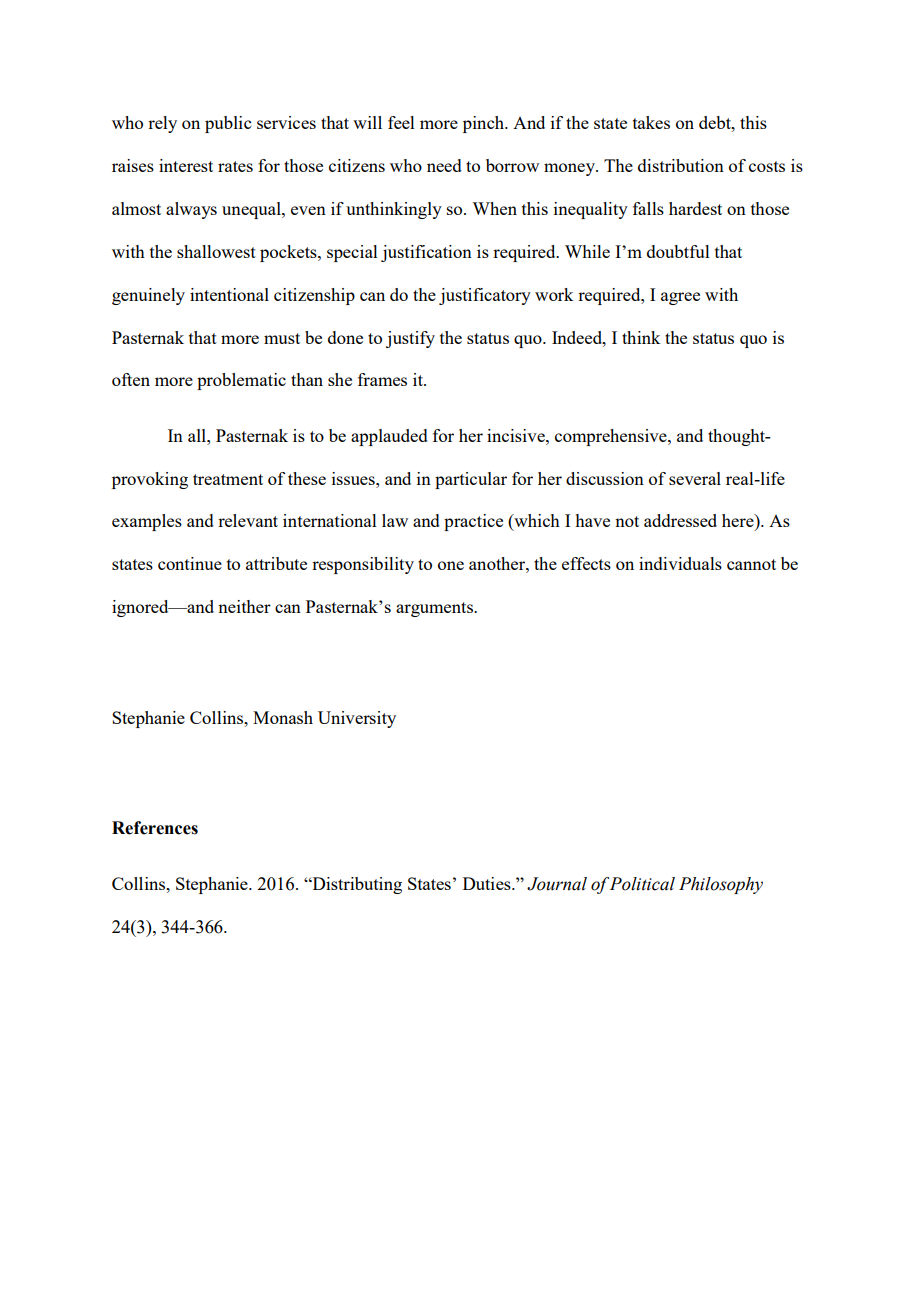 The width and height of the screenshot is (924, 1308). What do you see at coordinates (410, 339) in the screenshot?
I see `justify` at bounding box center [410, 339].
